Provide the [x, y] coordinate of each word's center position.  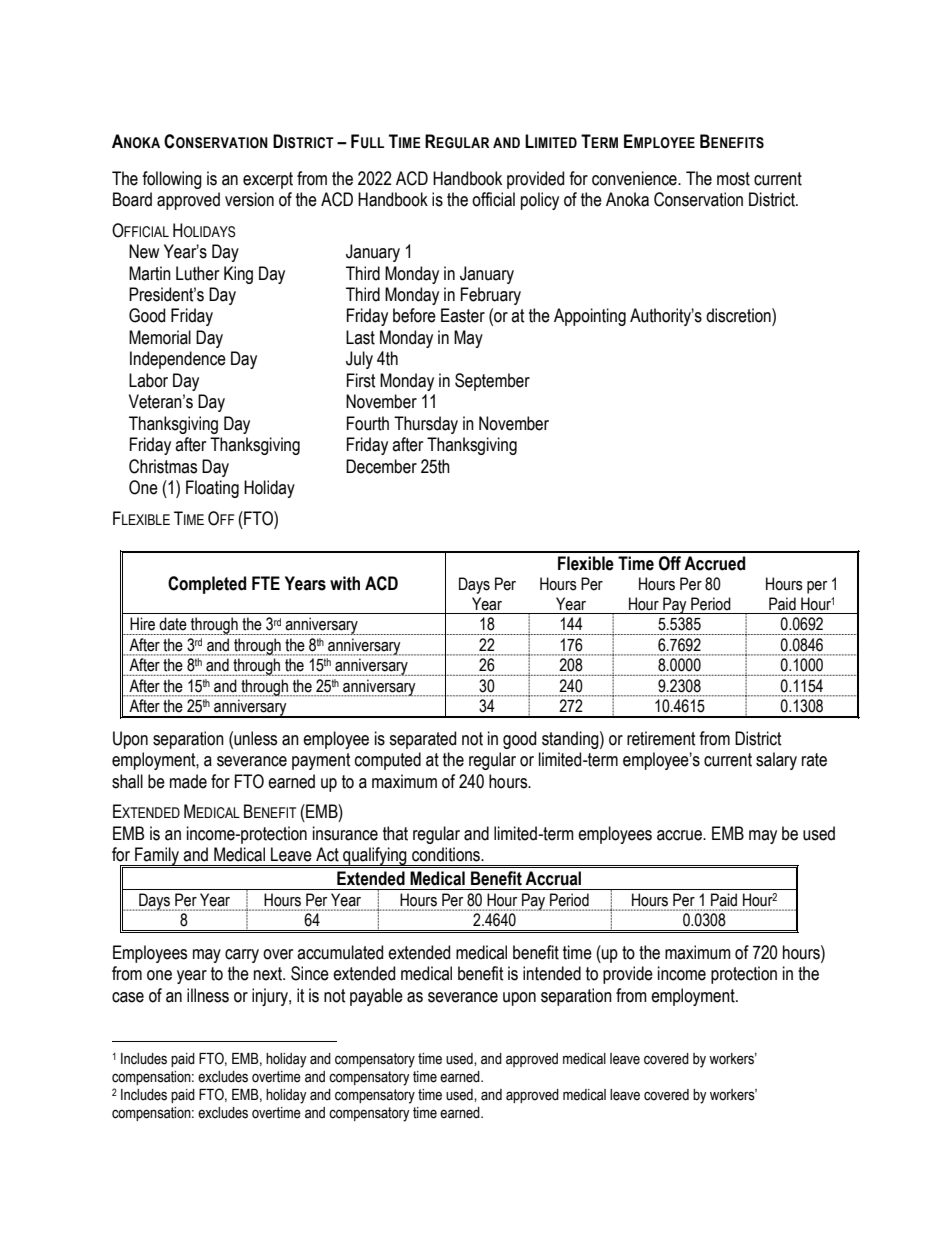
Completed [207, 585]
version [249, 199]
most [733, 179]
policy [540, 201]
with [345, 583]
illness [208, 995]
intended [552, 973]
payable [376, 997]
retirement [661, 738]
